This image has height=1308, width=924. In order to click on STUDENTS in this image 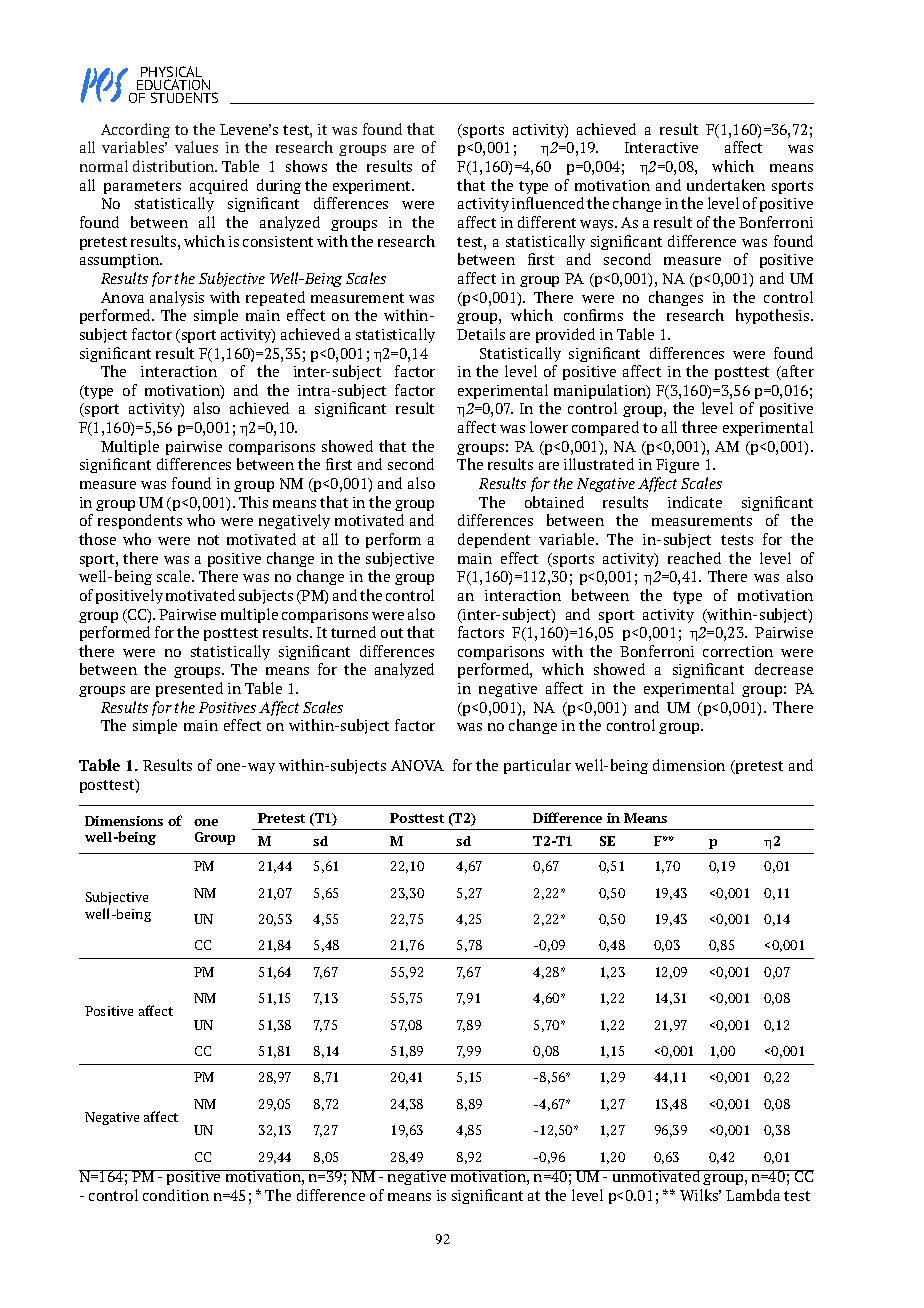, I will do `click(184, 97)`.
